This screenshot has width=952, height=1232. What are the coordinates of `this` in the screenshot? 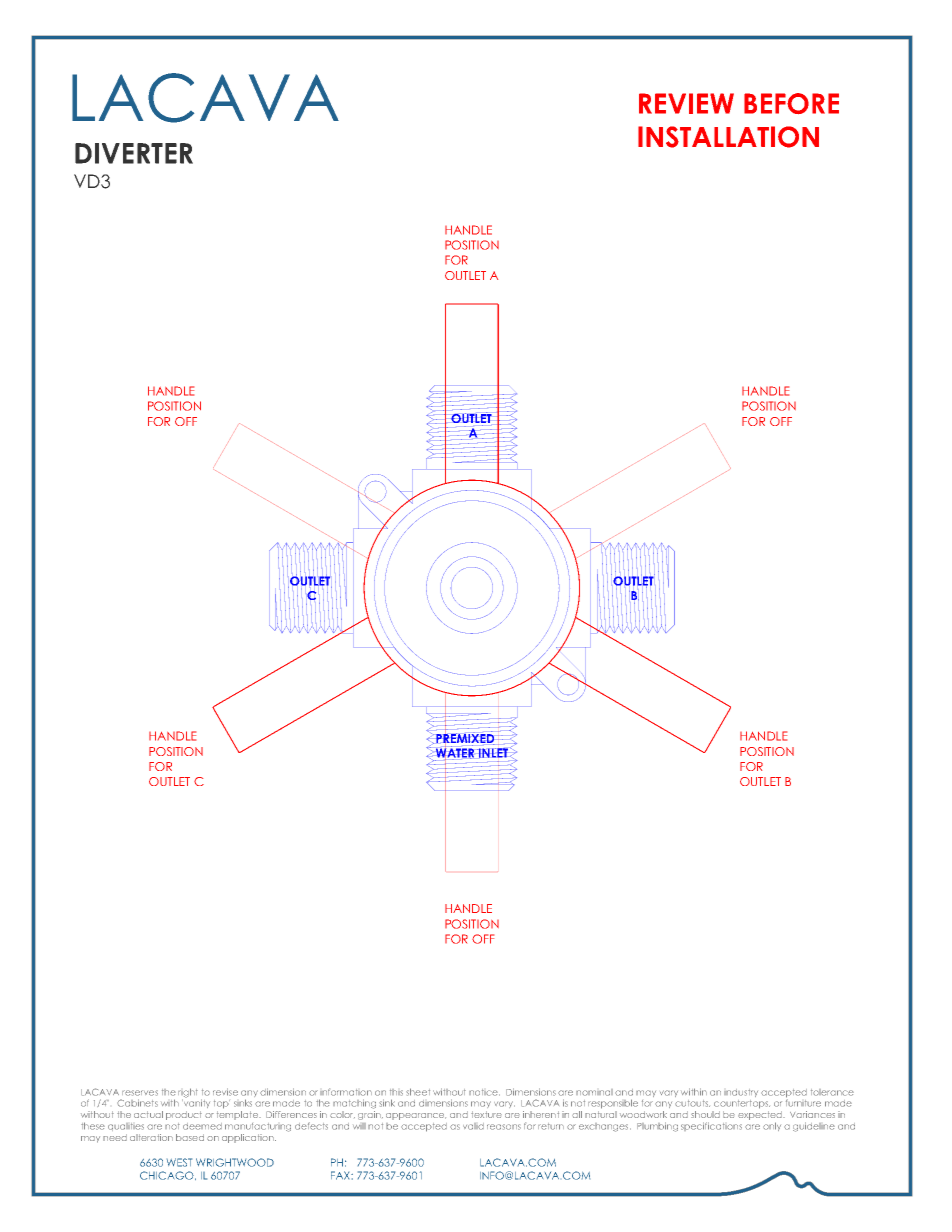 It's located at (396, 1092).
